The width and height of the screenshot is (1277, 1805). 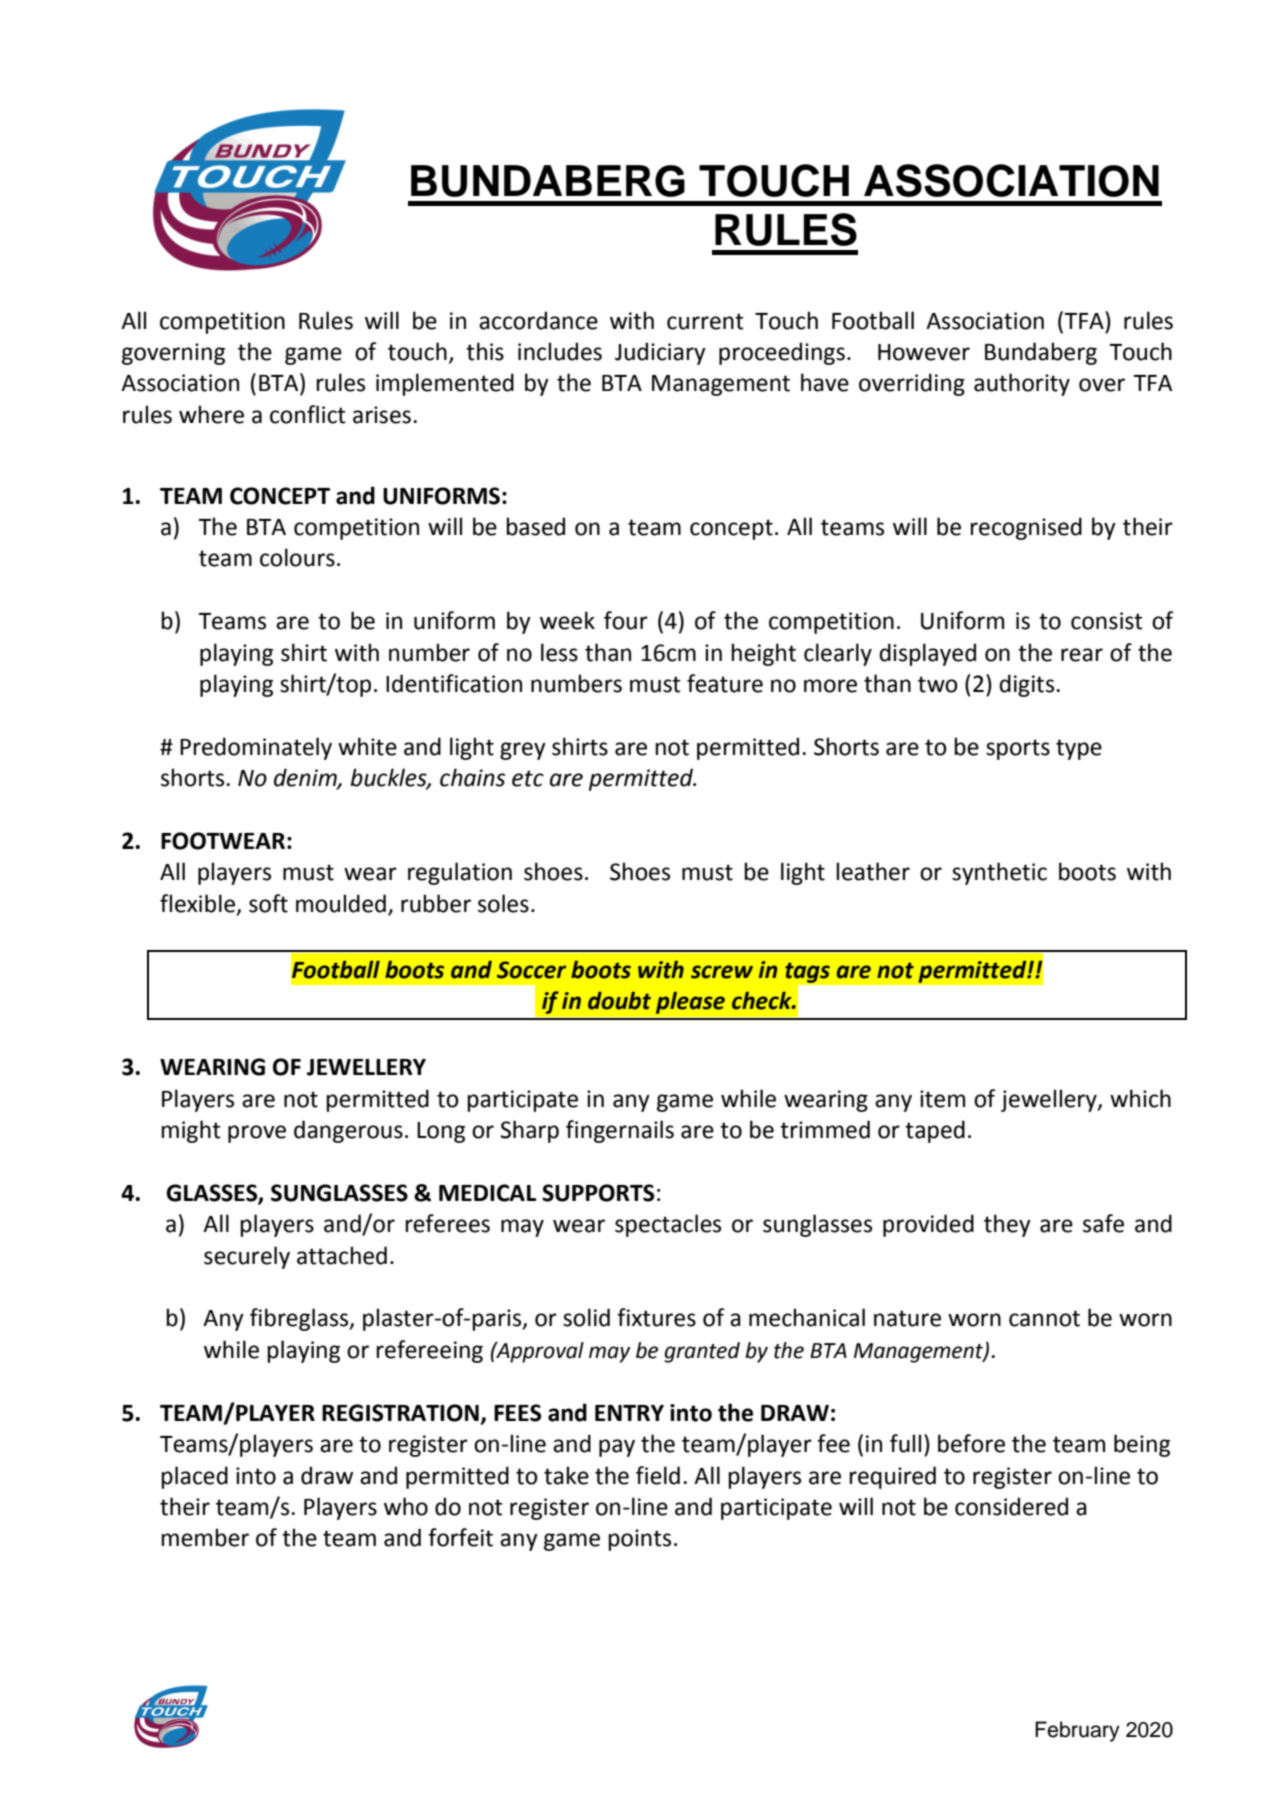 I want to click on etc, so click(x=528, y=778).
